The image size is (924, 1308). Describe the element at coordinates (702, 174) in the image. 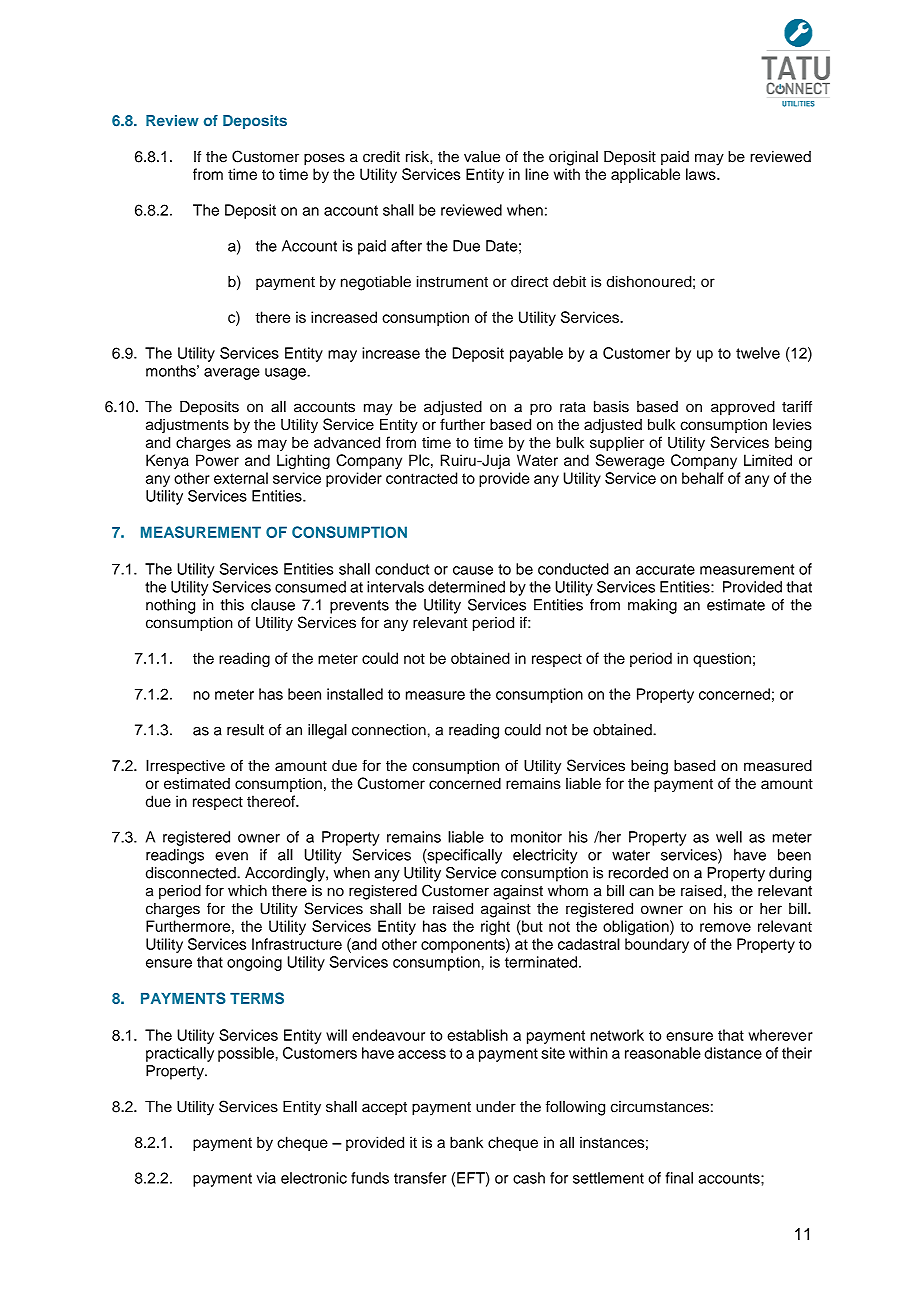

I see `laws` at that location.
